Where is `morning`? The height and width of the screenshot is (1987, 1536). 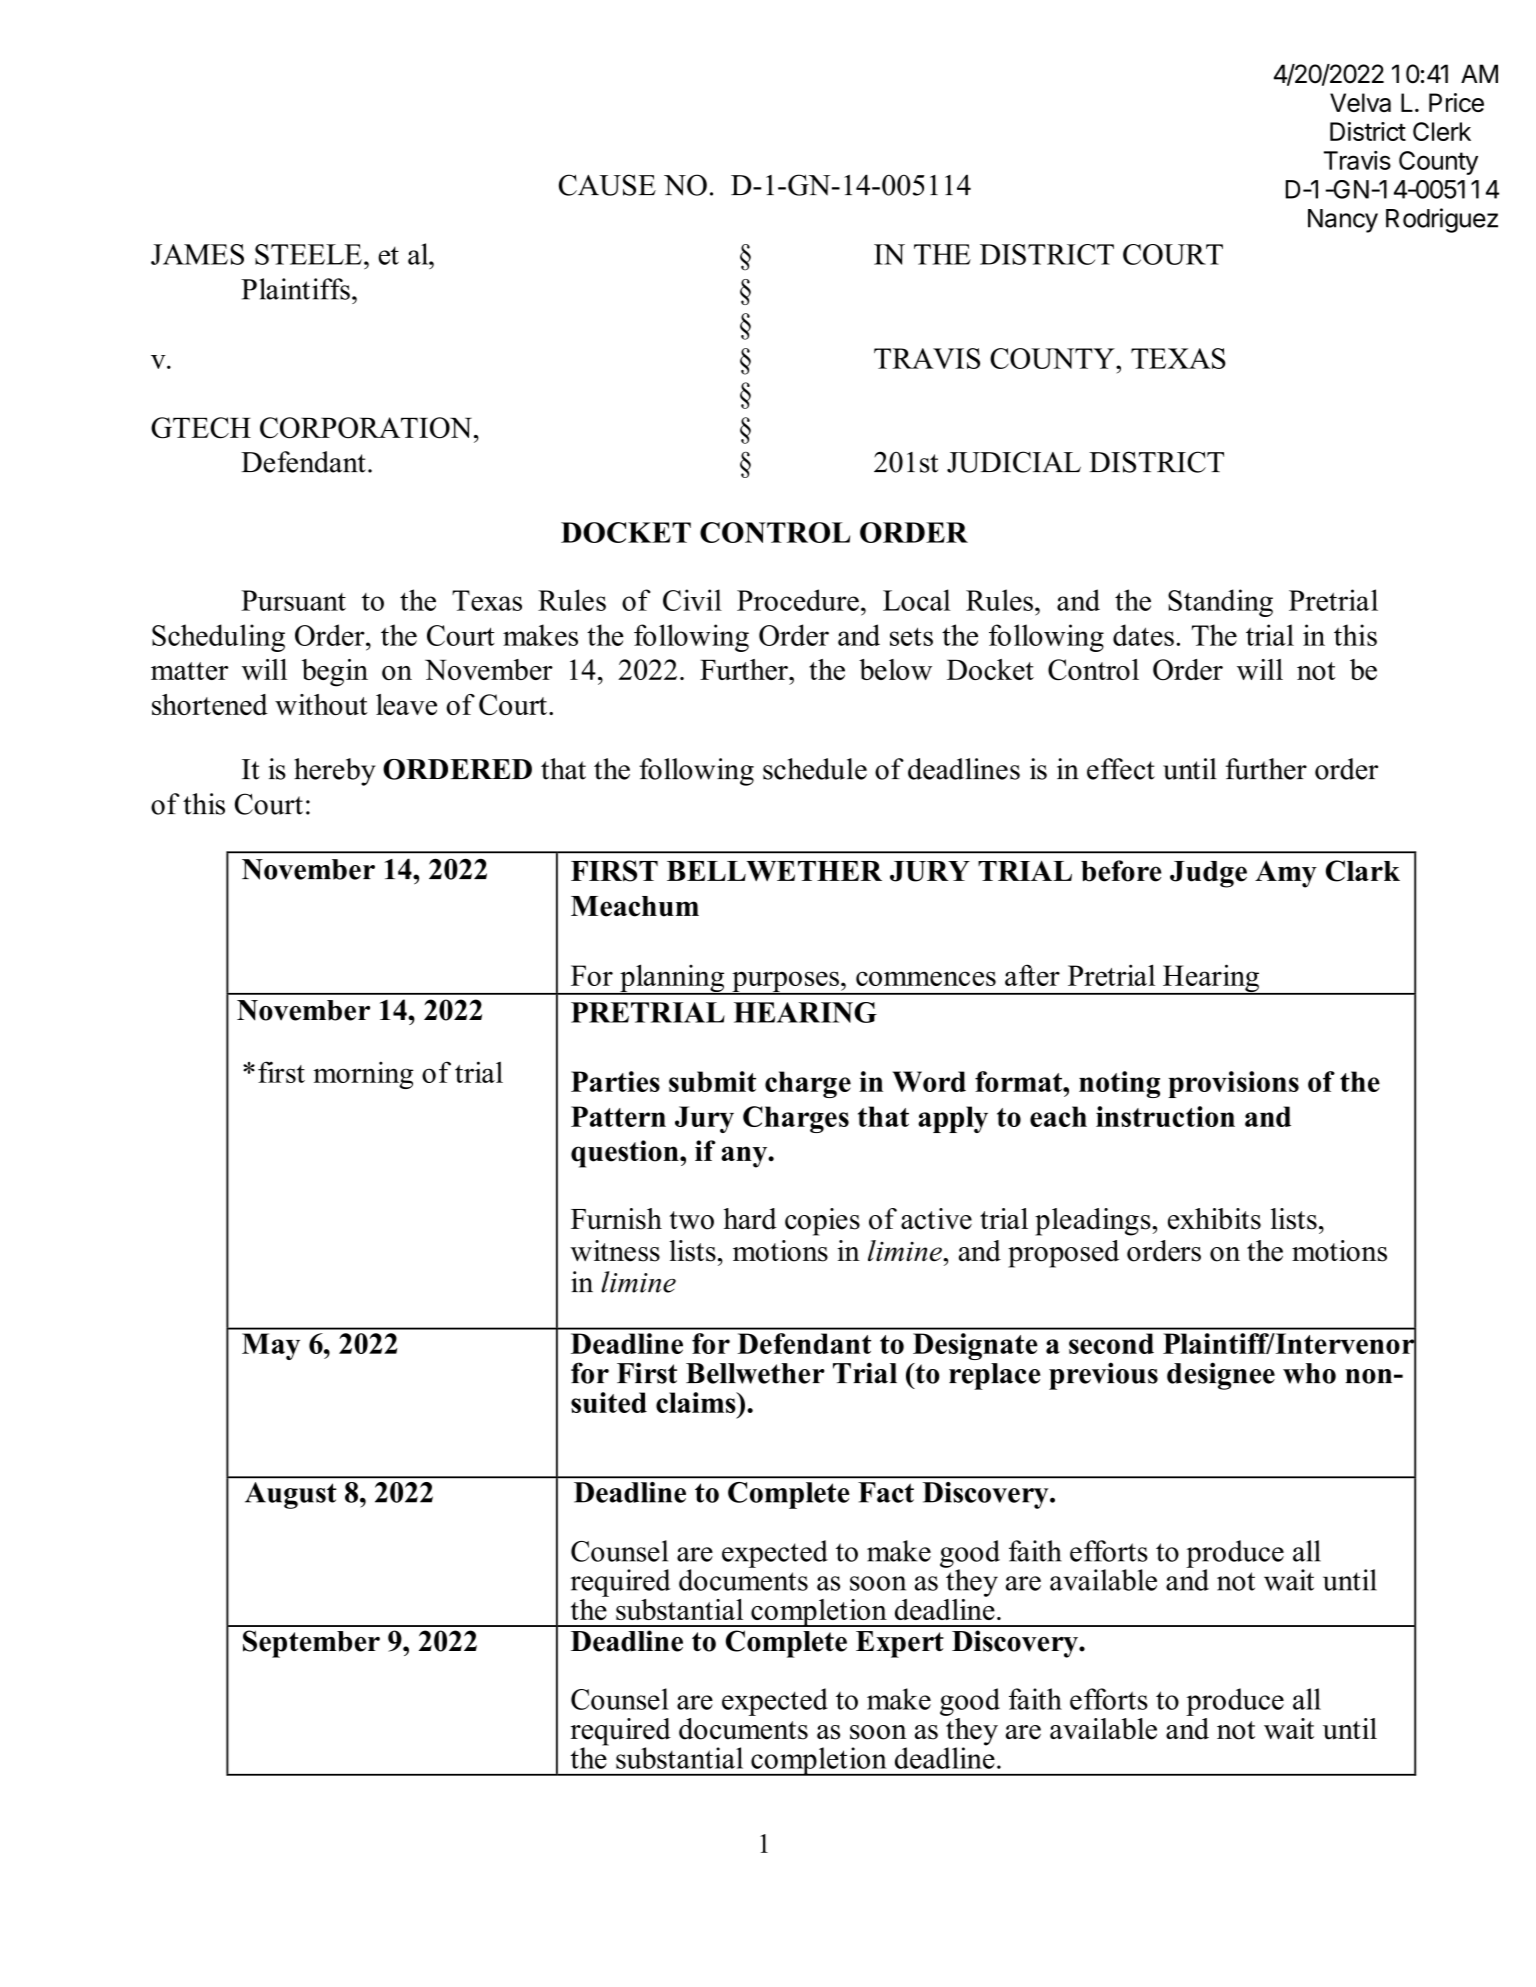 morning is located at coordinates (363, 1075).
